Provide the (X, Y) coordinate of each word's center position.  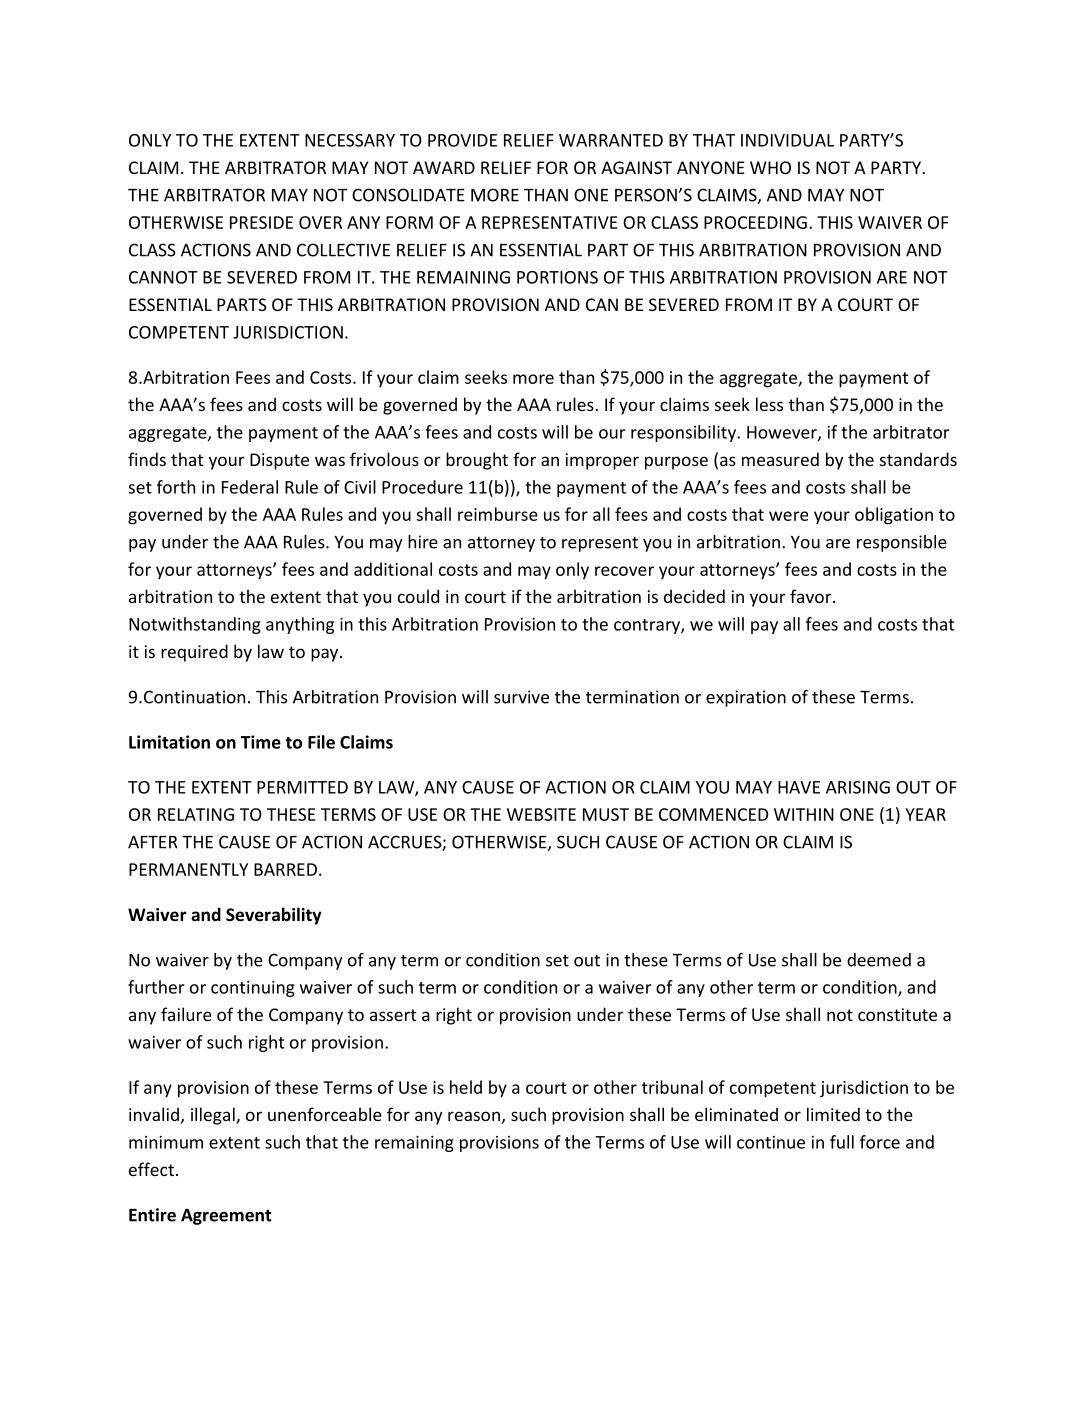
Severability (274, 916)
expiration (746, 698)
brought (477, 461)
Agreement (226, 1216)
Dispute (279, 461)
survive (521, 697)
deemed (879, 960)
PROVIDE (462, 140)
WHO (770, 167)
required (194, 653)
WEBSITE (541, 814)
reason (474, 1116)
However (783, 433)
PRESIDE (261, 222)
